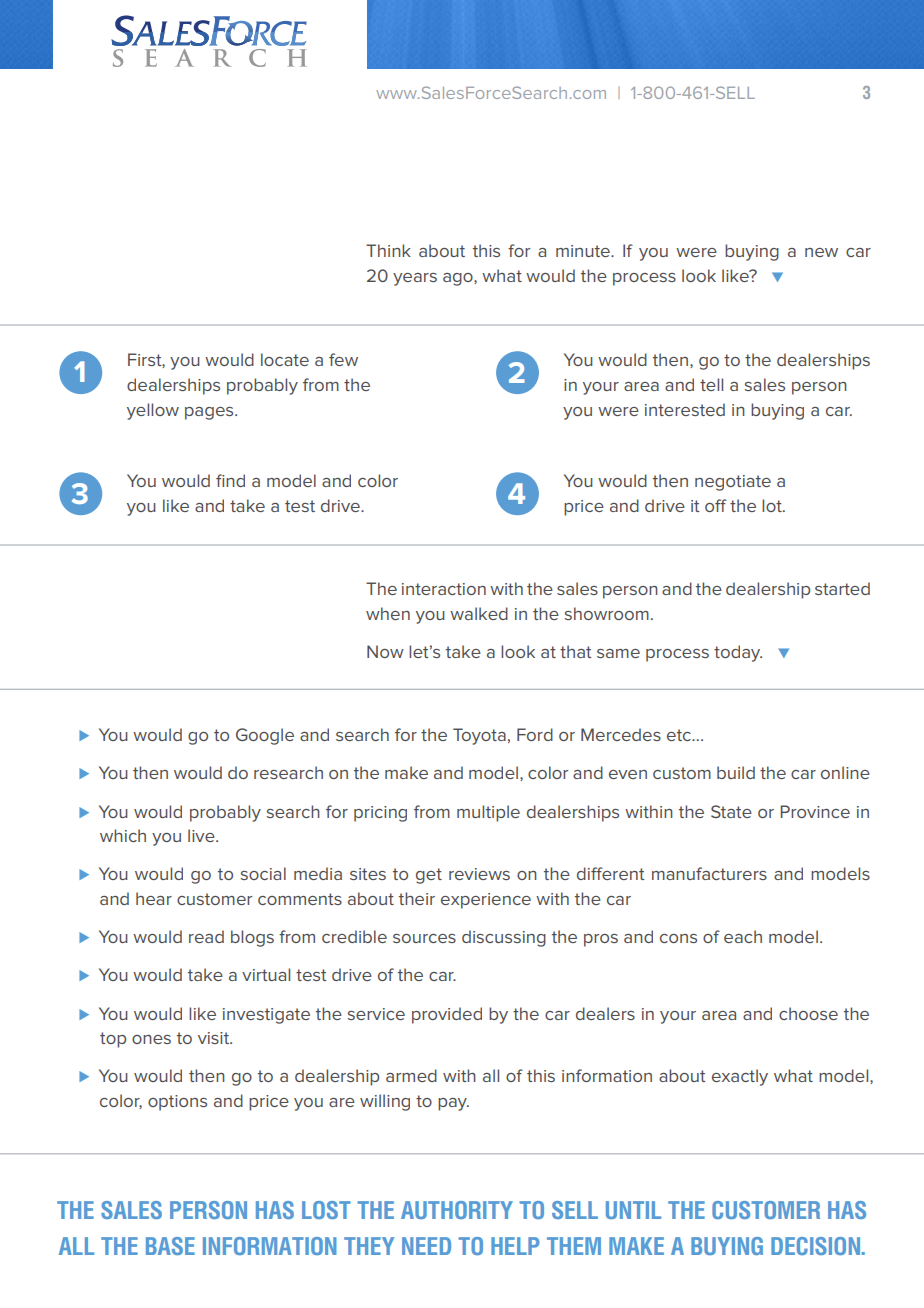 Image resolution: width=924 pixels, height=1308 pixels. Describe the element at coordinates (265, 736) in the page. I see `Google` at that location.
